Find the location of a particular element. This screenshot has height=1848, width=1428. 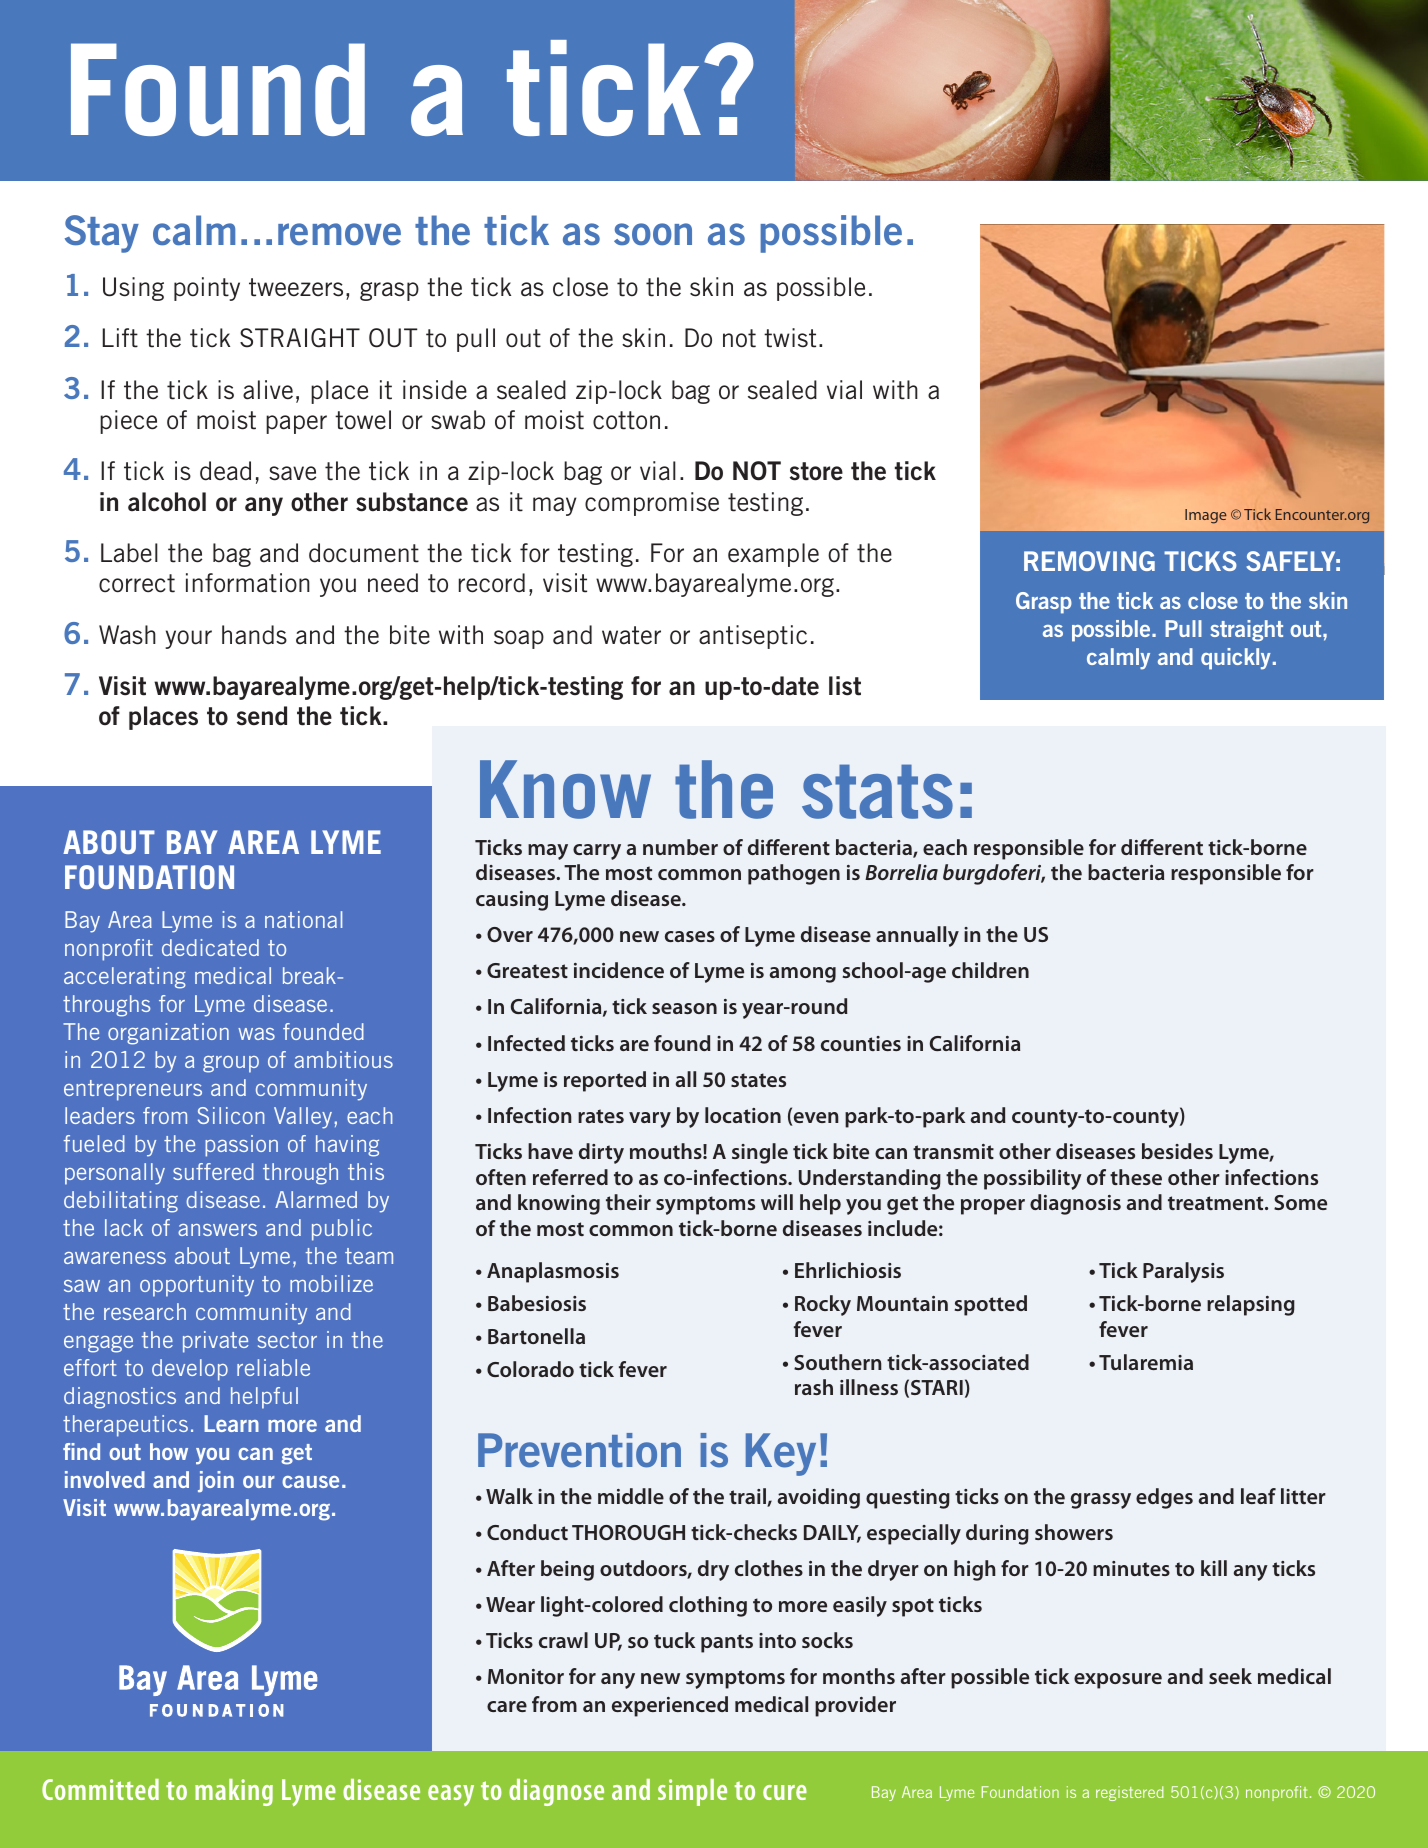

edges is located at coordinates (1164, 1498).
